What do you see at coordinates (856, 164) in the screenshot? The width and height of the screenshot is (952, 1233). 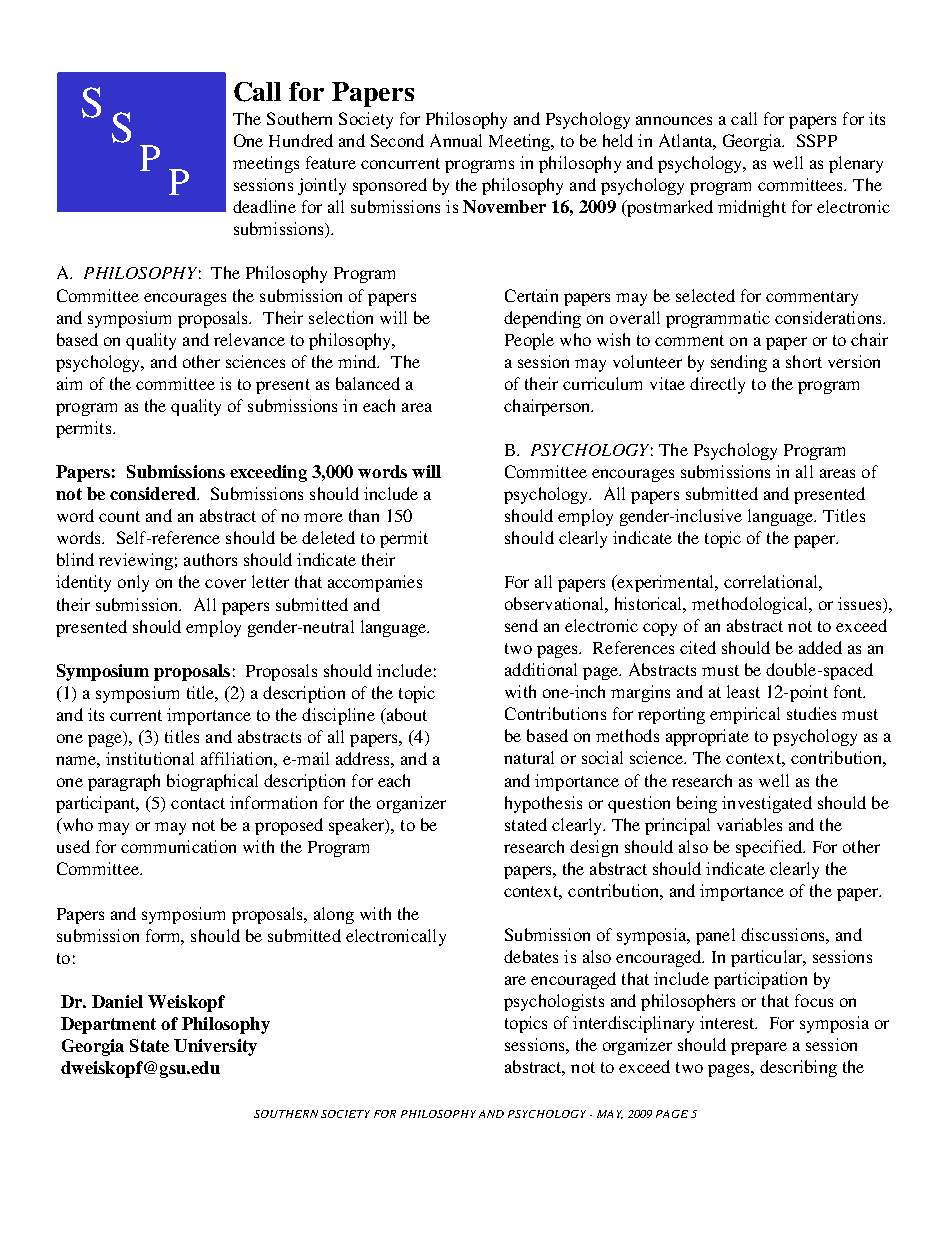 I see `plenary` at bounding box center [856, 164].
